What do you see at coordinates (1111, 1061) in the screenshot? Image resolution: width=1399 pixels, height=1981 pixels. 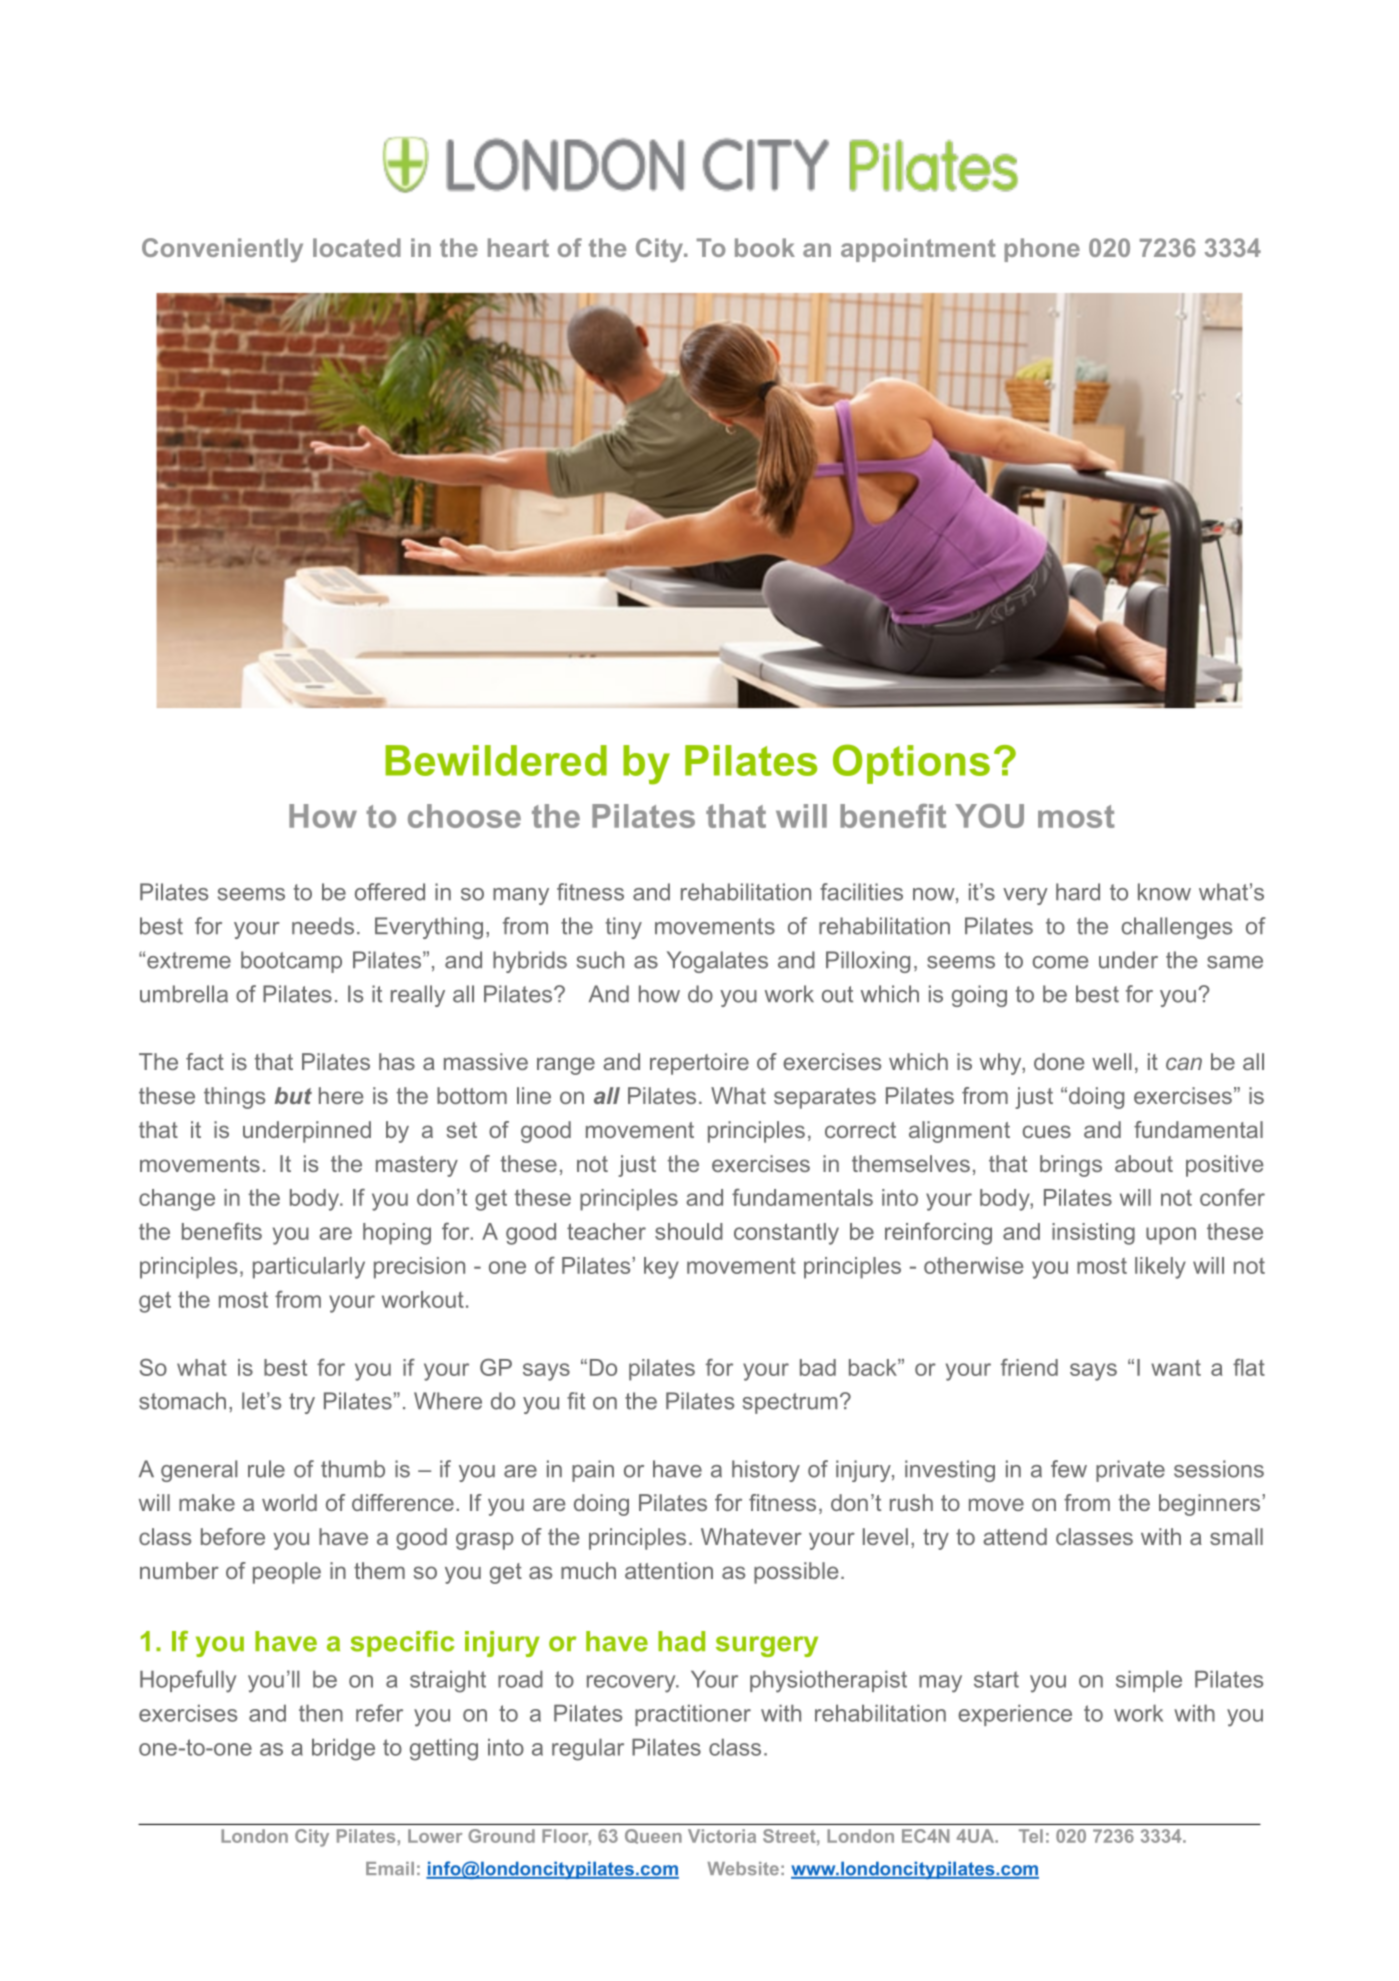 I see `well` at bounding box center [1111, 1061].
